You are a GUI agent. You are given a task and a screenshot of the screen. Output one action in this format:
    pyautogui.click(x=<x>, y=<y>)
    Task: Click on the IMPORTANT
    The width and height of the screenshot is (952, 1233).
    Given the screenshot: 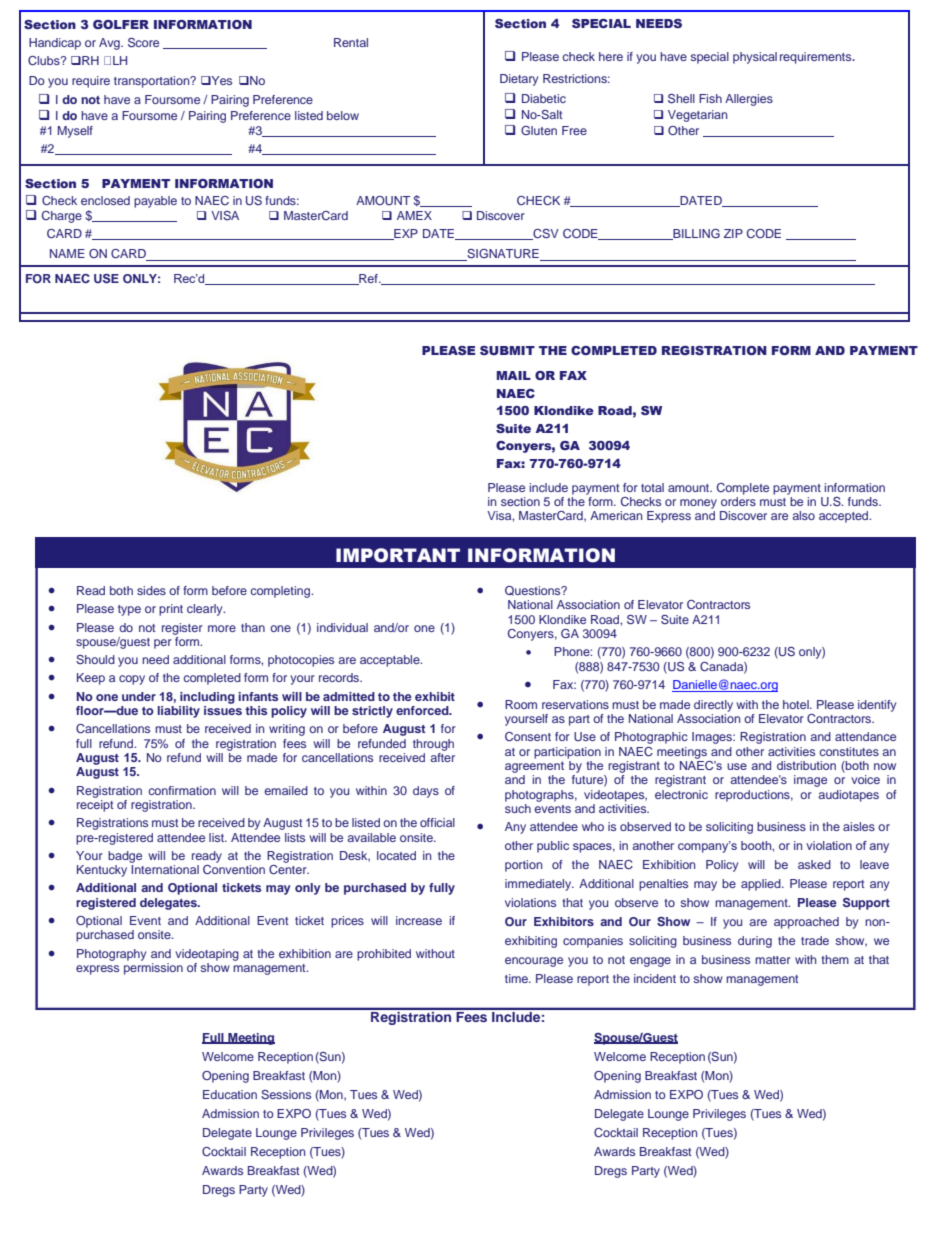 What is the action you would take?
    pyautogui.click(x=398, y=555)
